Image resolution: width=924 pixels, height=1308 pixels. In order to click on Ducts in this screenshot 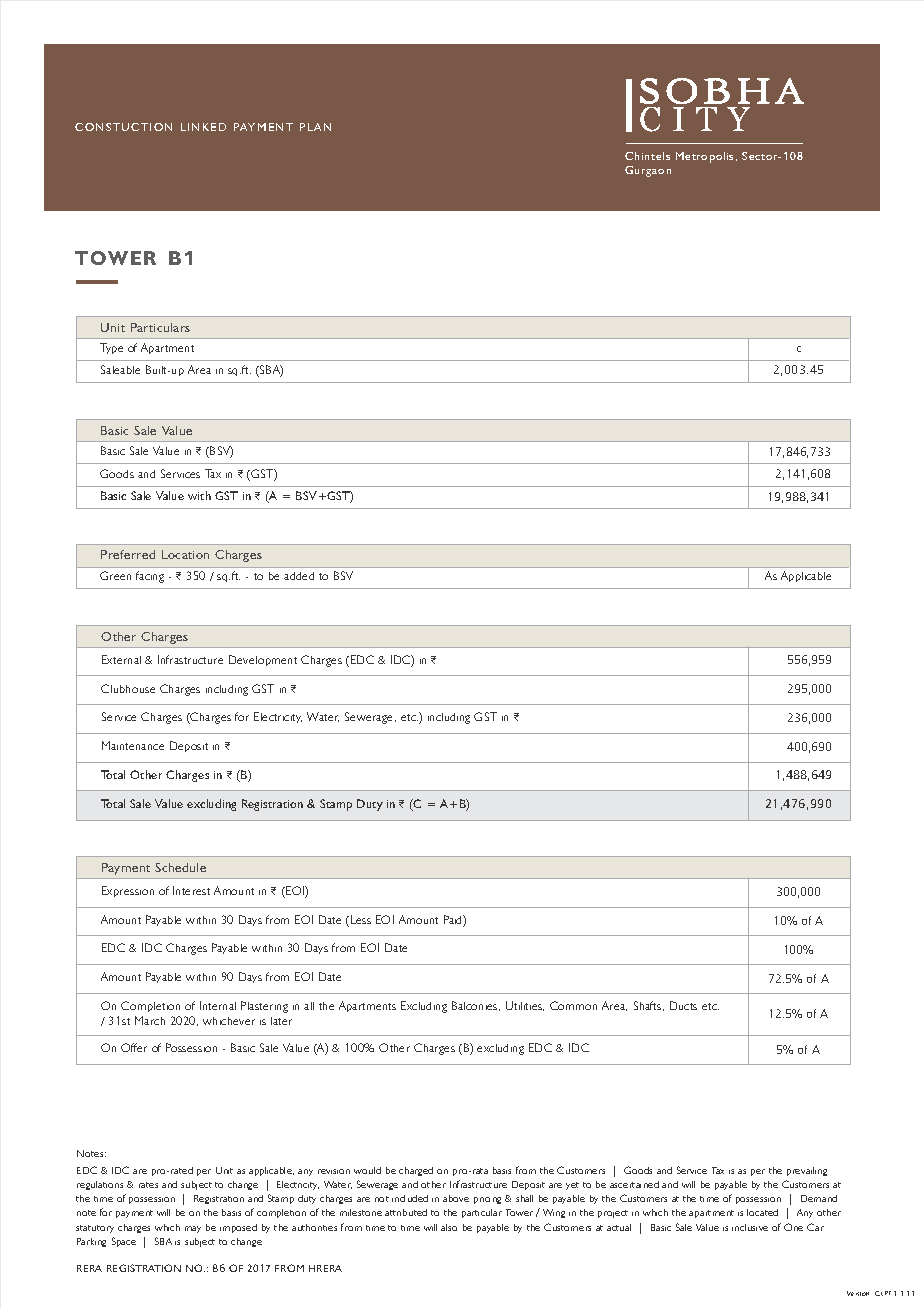, I will do `click(683, 1005)`.
